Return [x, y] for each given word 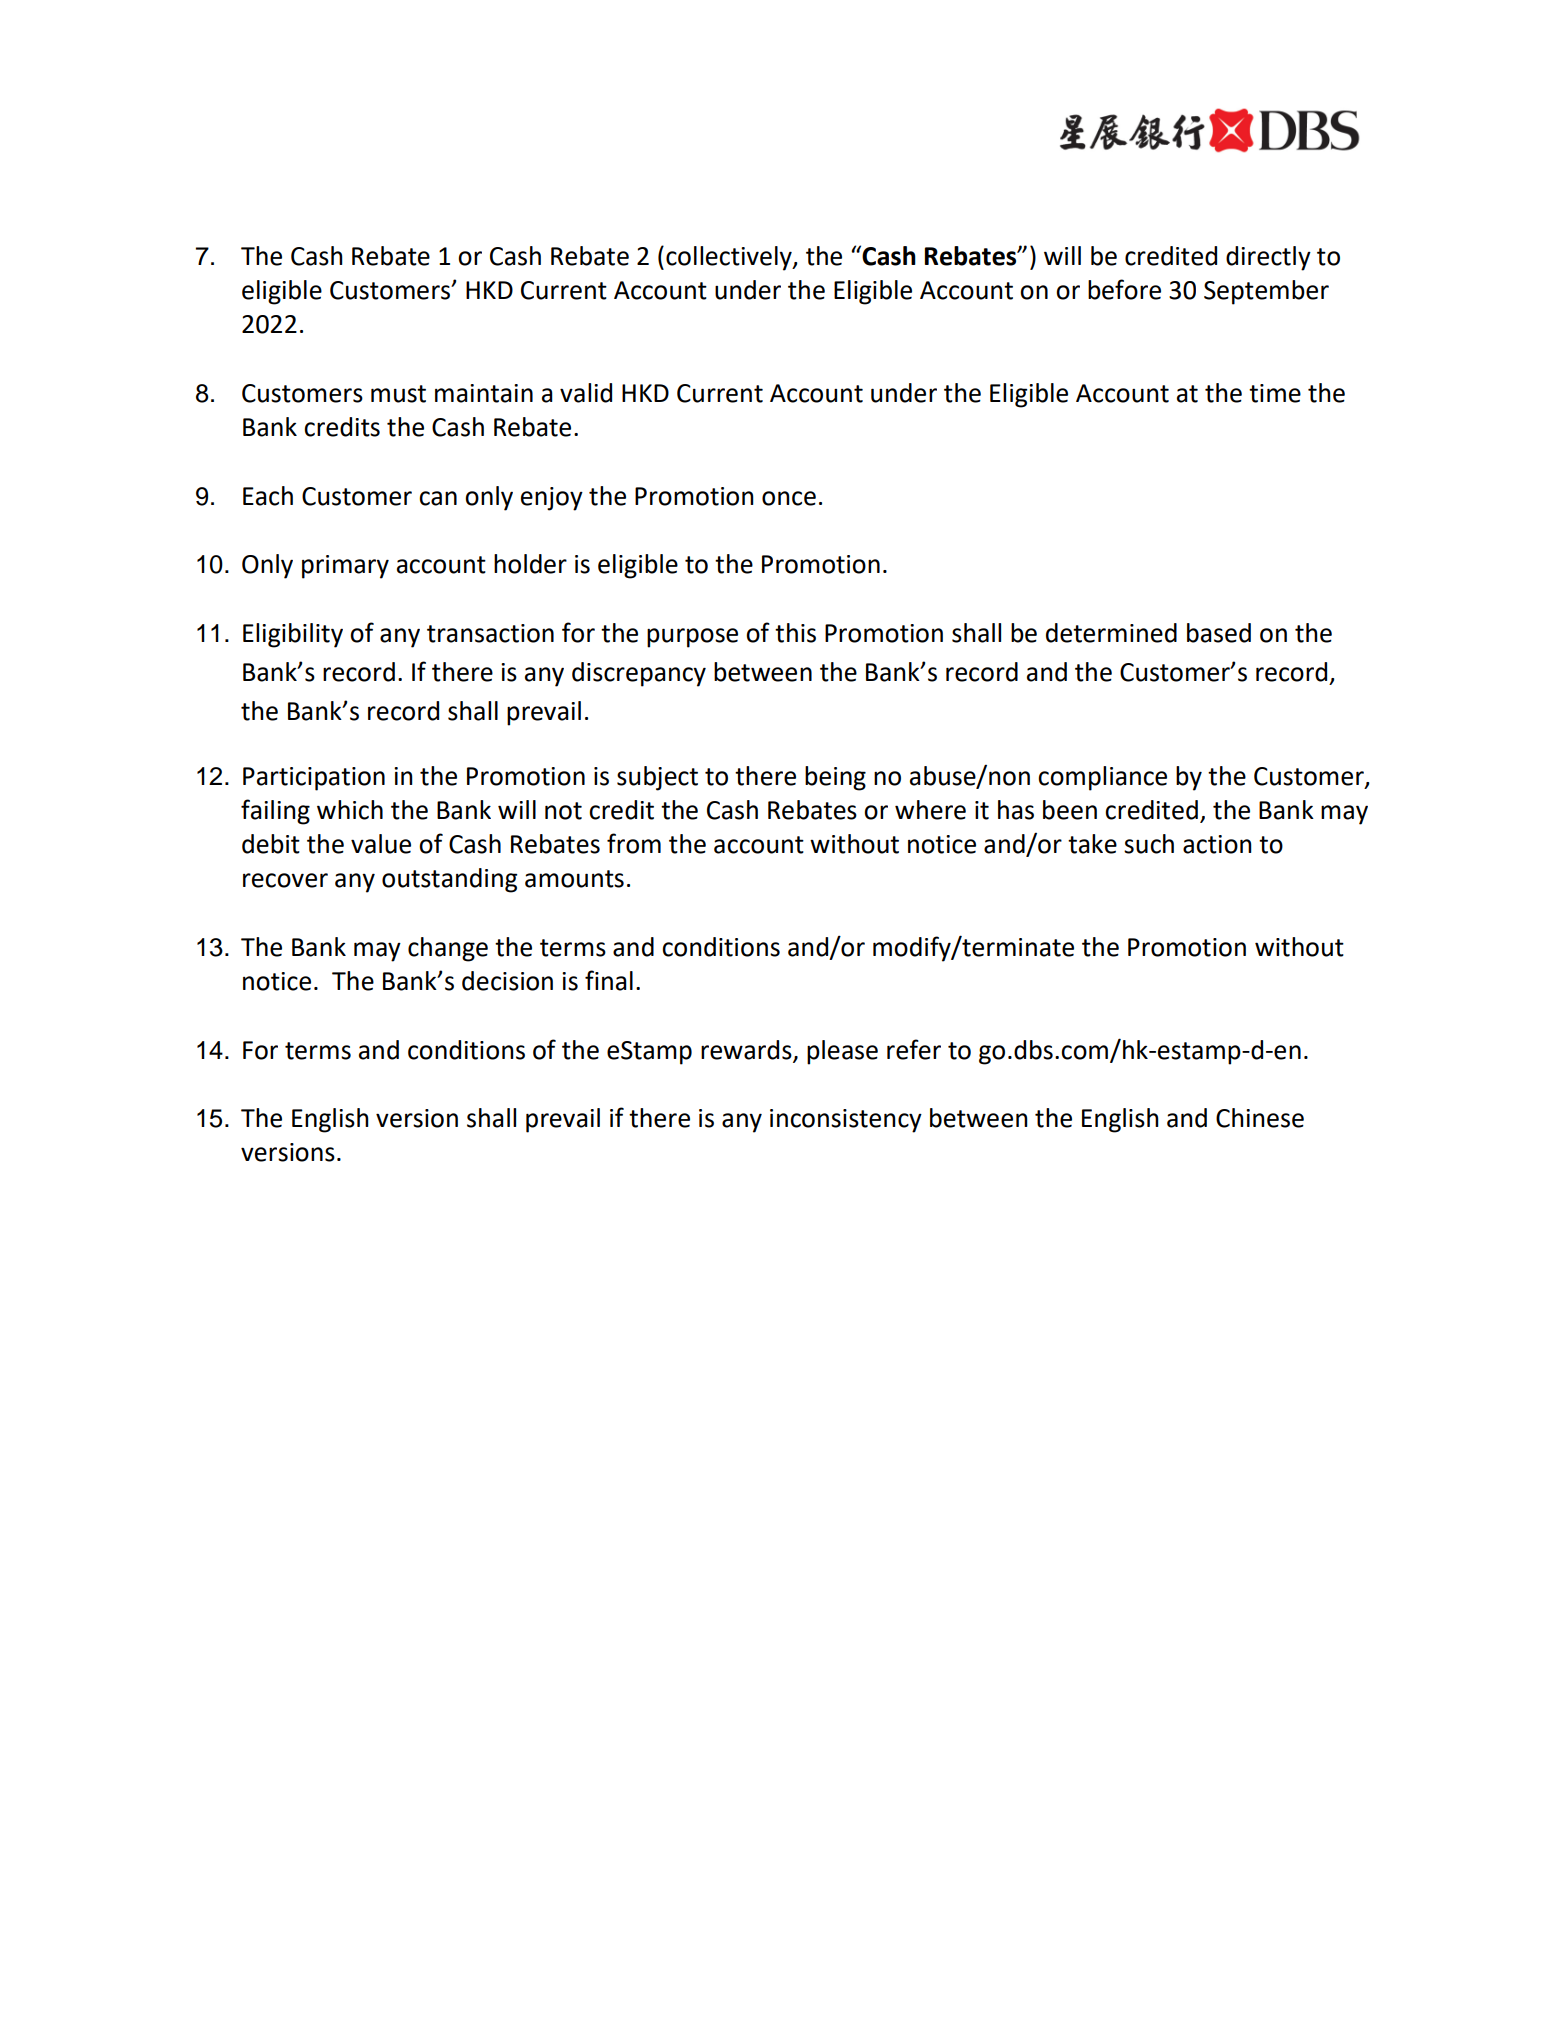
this [795, 633]
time [1275, 393]
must [398, 394]
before [1124, 289]
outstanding [449, 880]
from [634, 843]
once [789, 498]
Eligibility [293, 635]
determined [1111, 633]
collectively [730, 258]
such [1149, 844]
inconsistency [846, 1121]
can [438, 498]
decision [507, 981]
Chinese [1260, 1118]
